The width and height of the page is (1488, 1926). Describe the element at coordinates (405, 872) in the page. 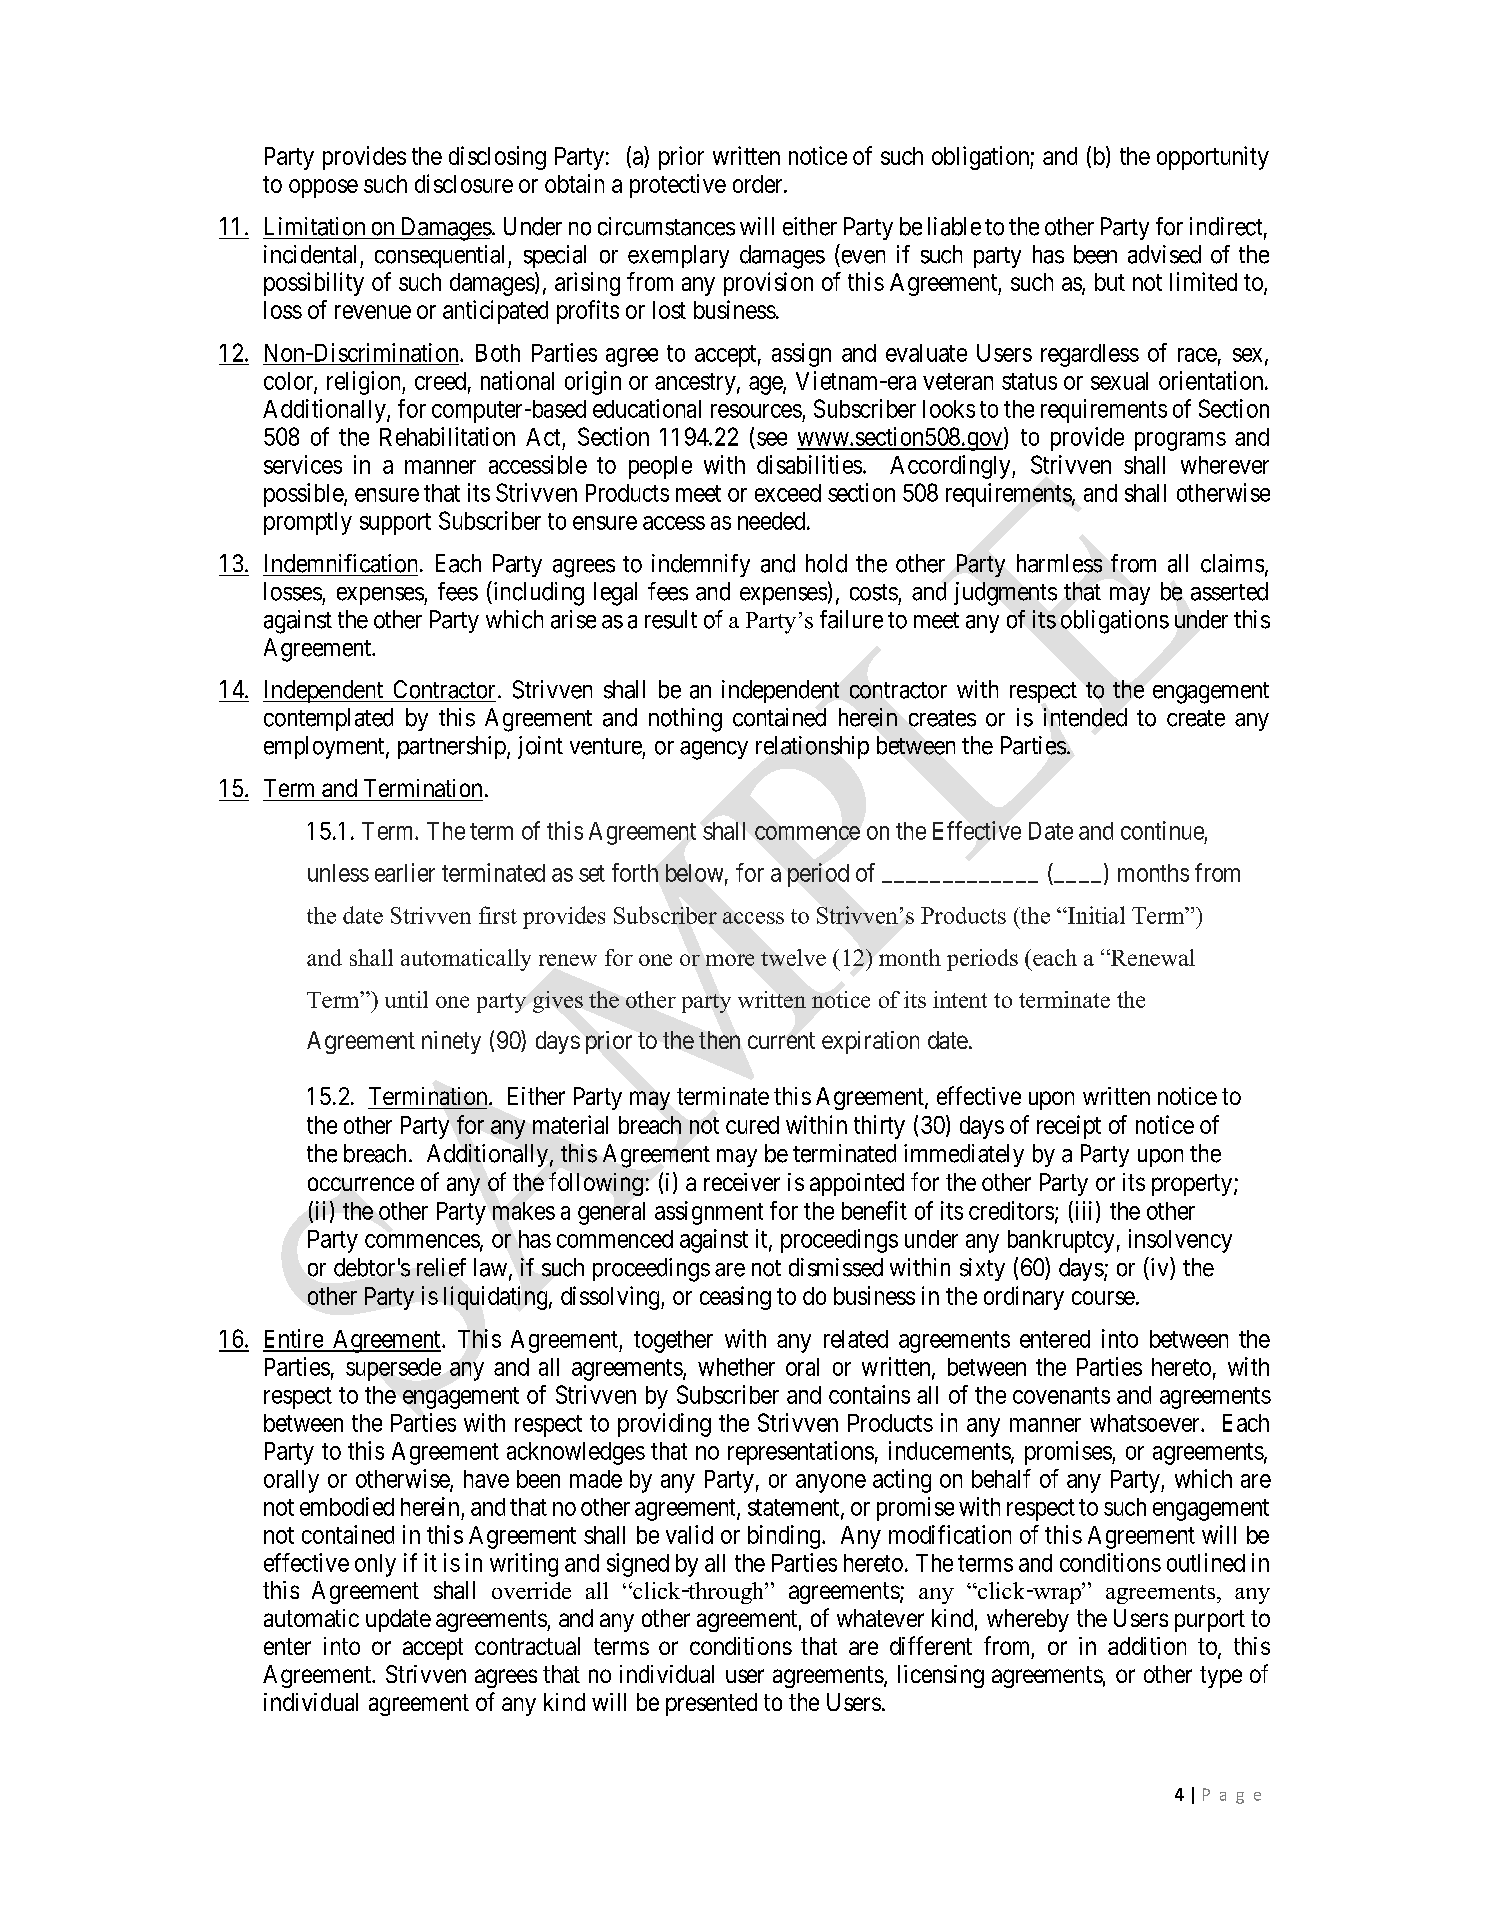

I see `earlier` at that location.
